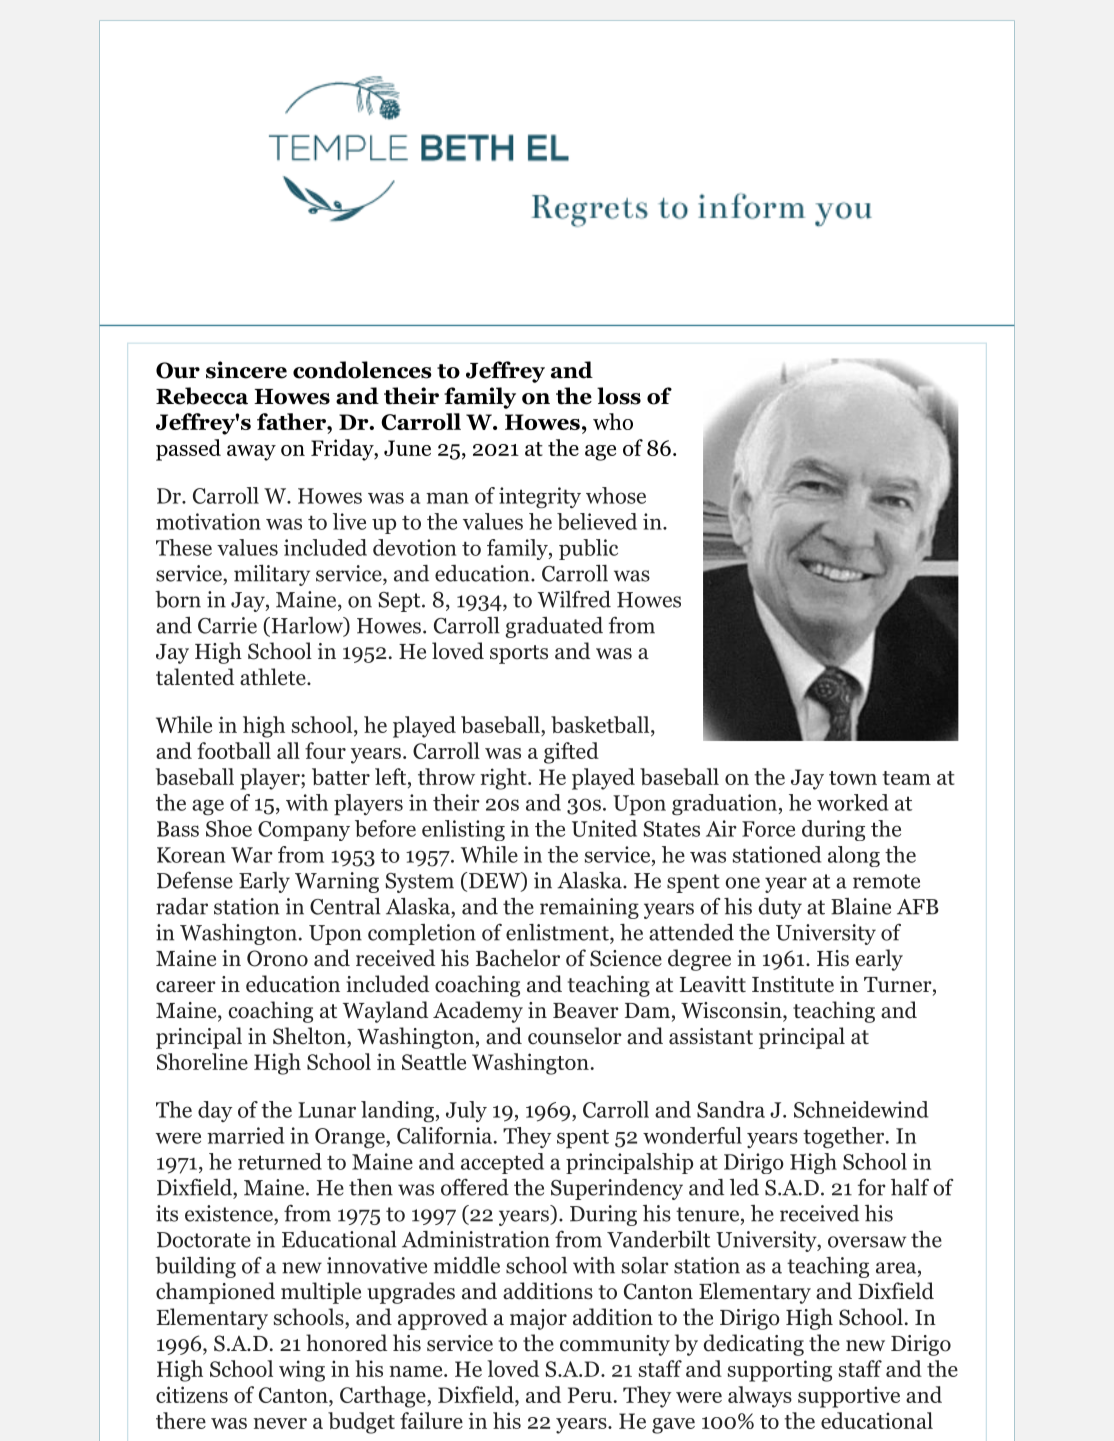 The height and width of the document is (1441, 1114). I want to click on Defense, so click(195, 880).
